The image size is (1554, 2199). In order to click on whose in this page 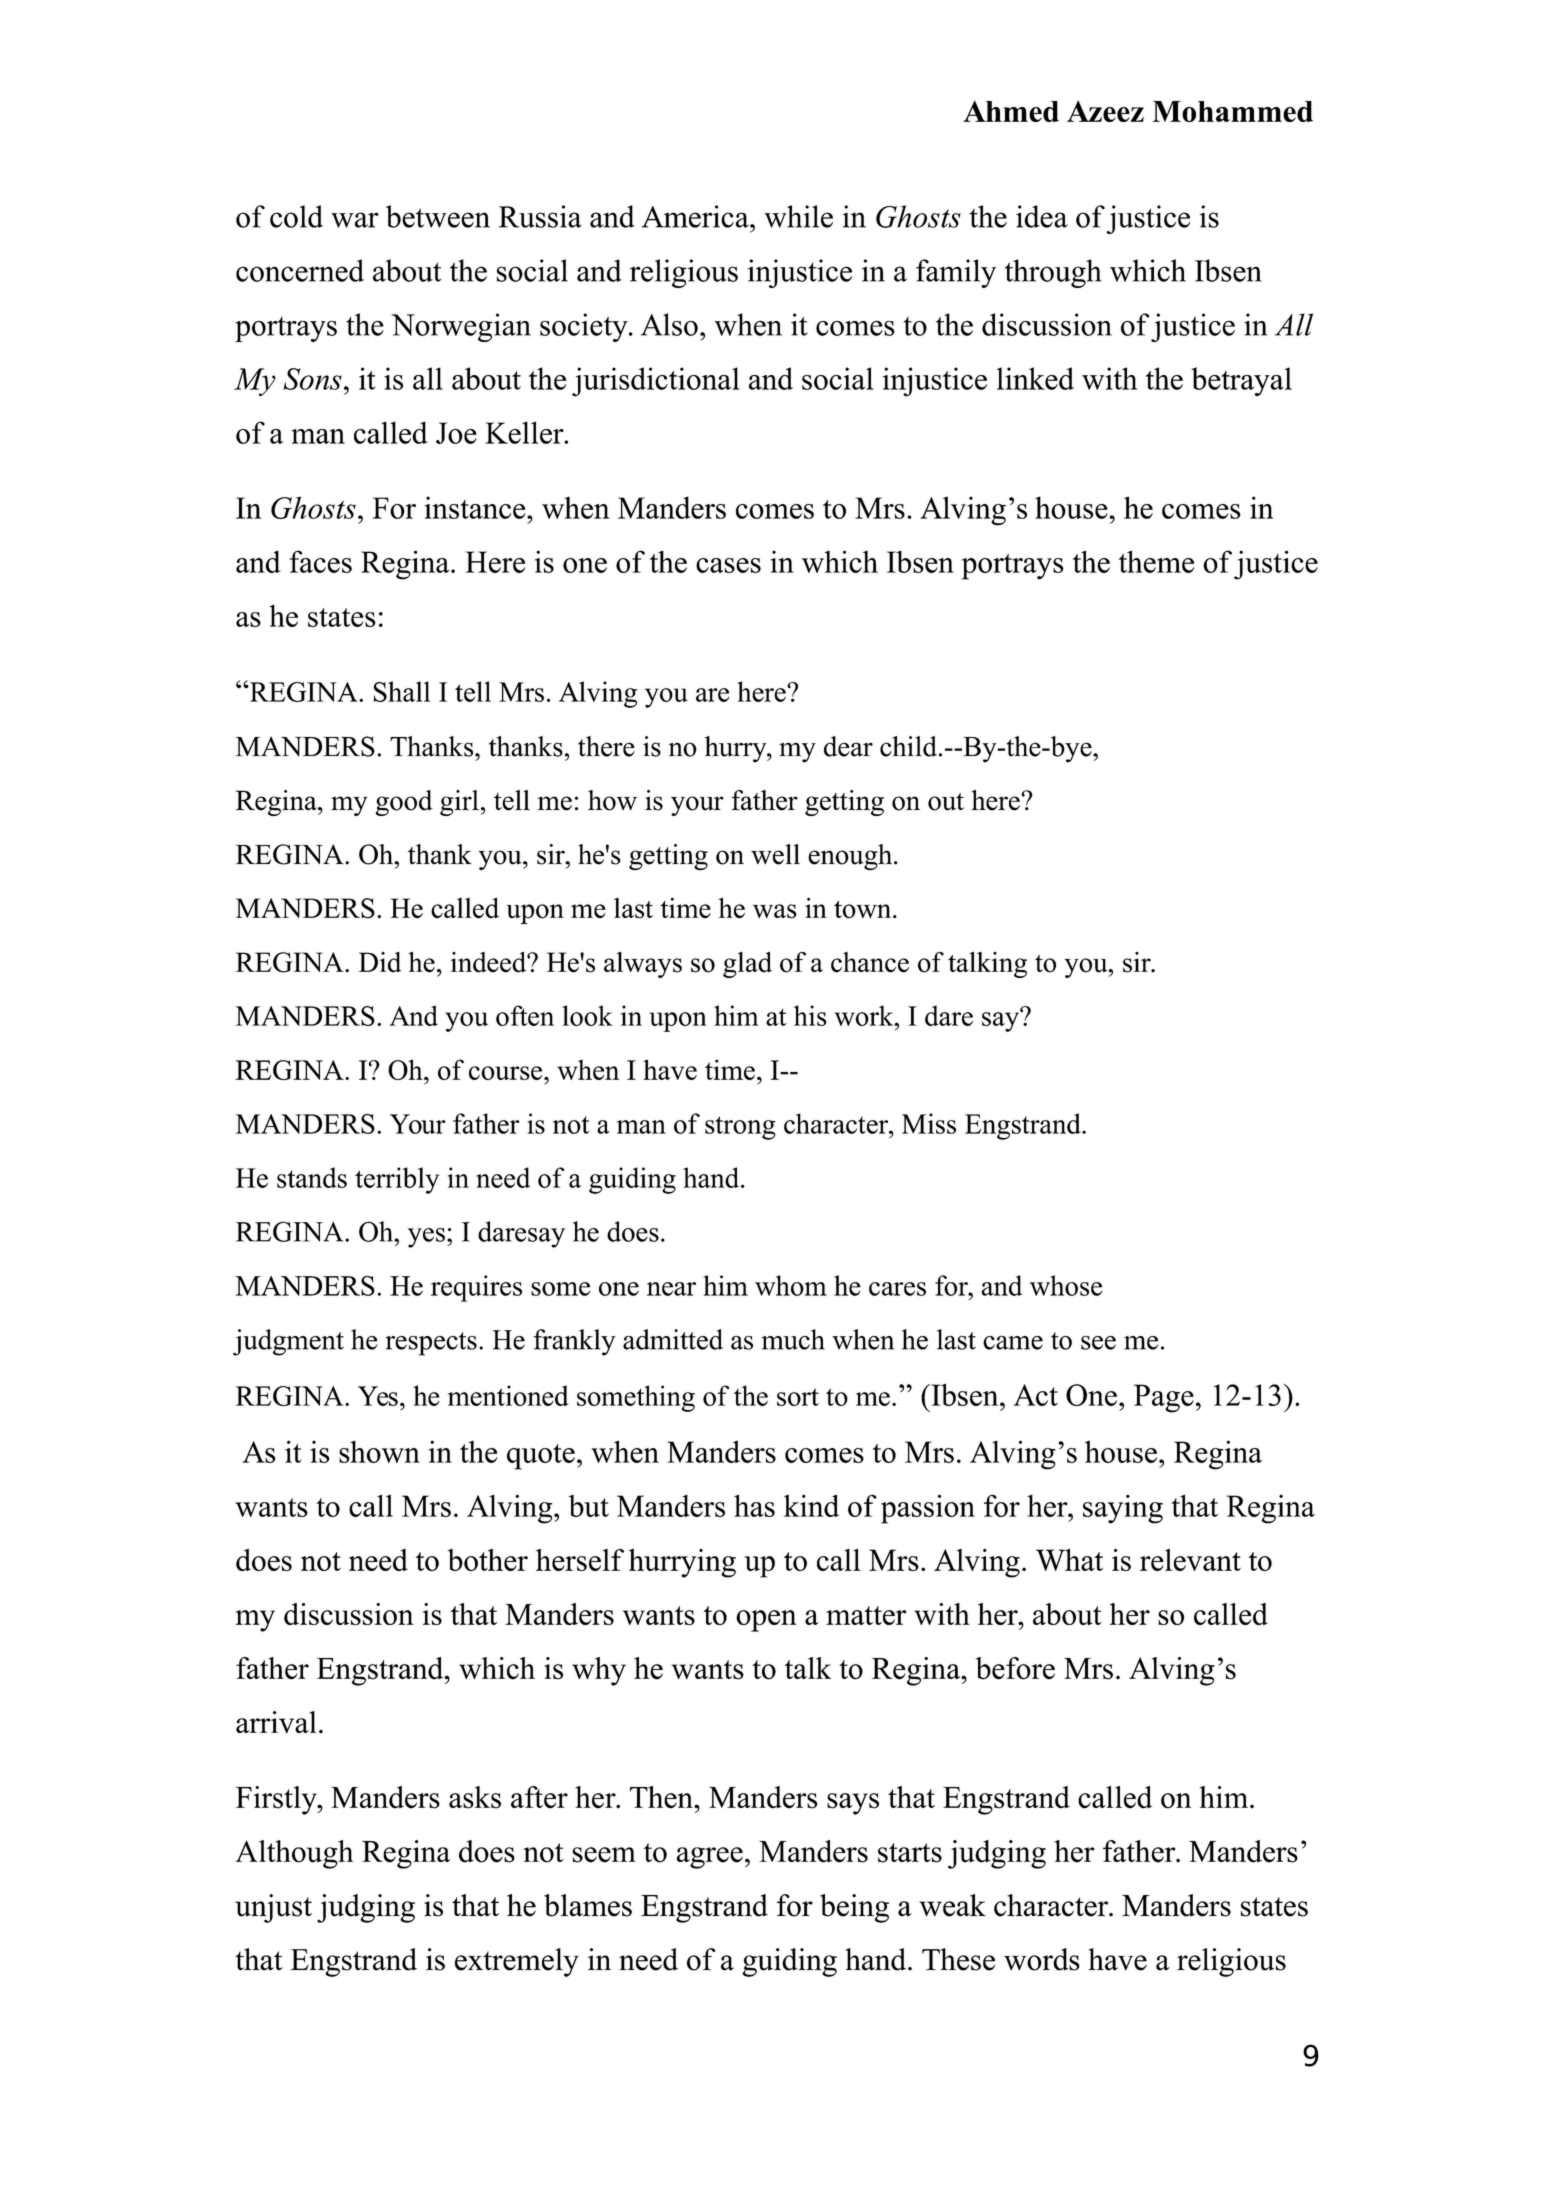, I will do `click(1066, 1285)`.
